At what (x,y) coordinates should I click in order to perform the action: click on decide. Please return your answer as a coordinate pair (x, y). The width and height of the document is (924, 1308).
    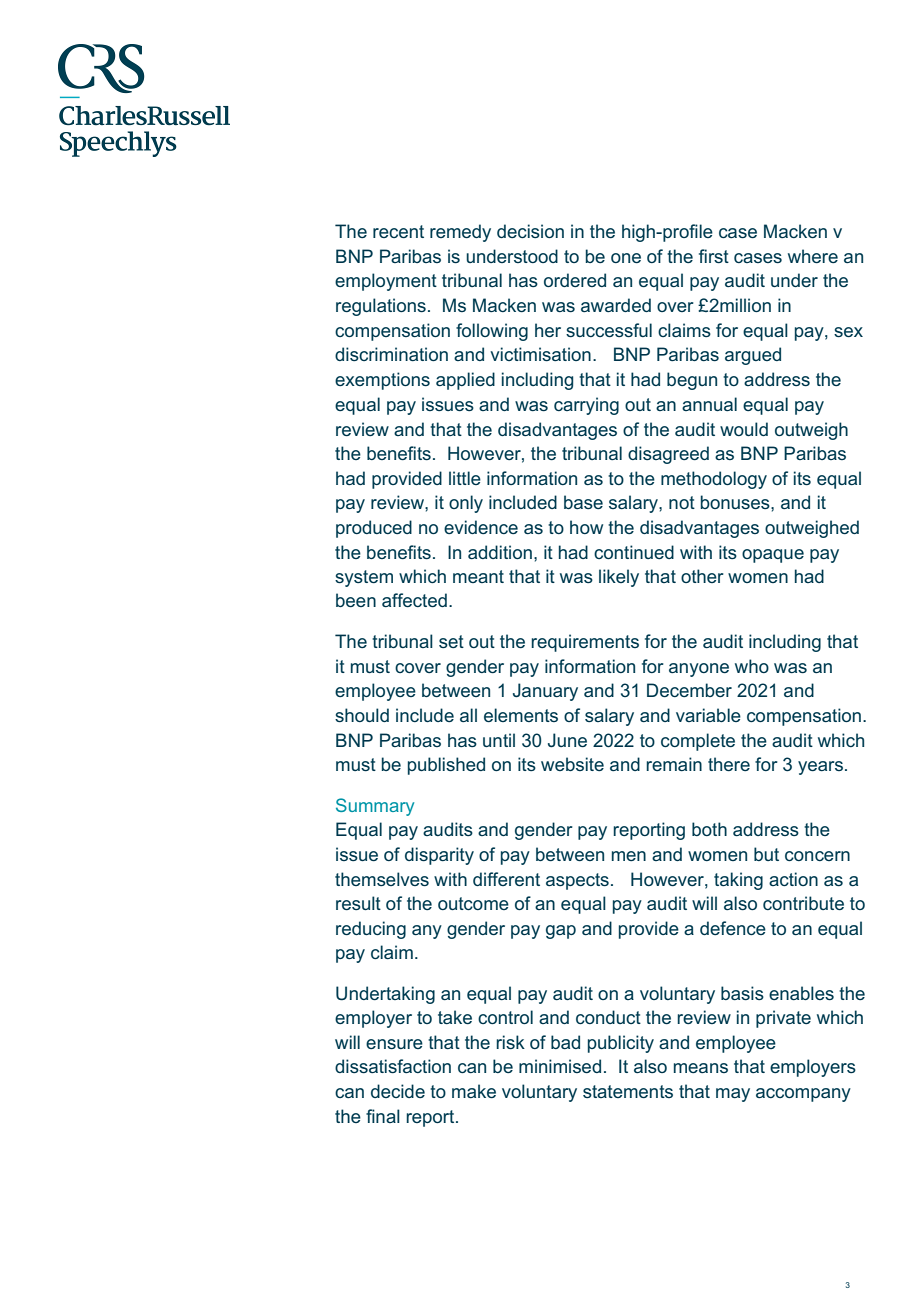
    Looking at the image, I should click on (398, 1091).
